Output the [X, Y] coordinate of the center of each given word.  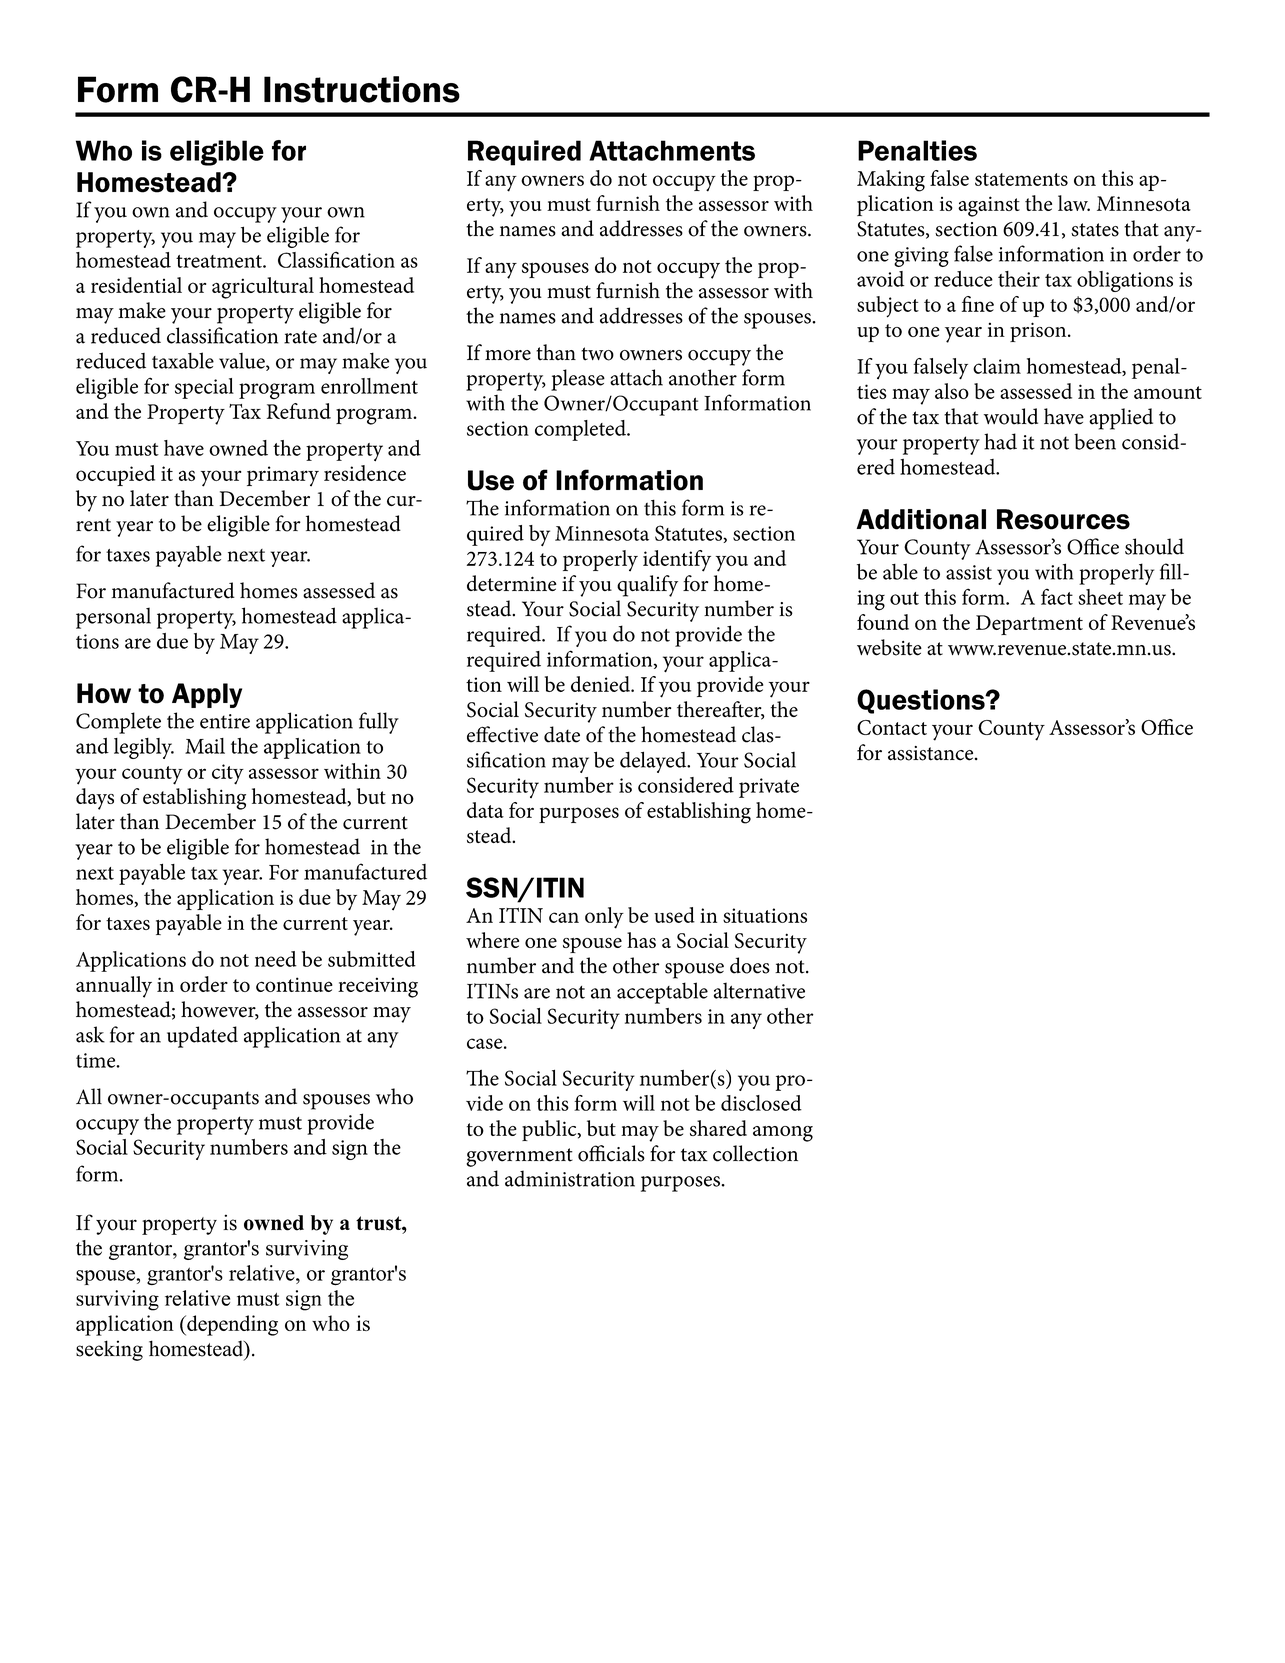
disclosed [761, 1103]
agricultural [263, 288]
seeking [109, 1350]
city [228, 774]
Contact [892, 727]
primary [283, 476]
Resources [1063, 519]
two [597, 354]
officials [611, 1153]
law [1074, 203]
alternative [759, 990]
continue [294, 984]
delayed [654, 762]
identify [677, 561]
